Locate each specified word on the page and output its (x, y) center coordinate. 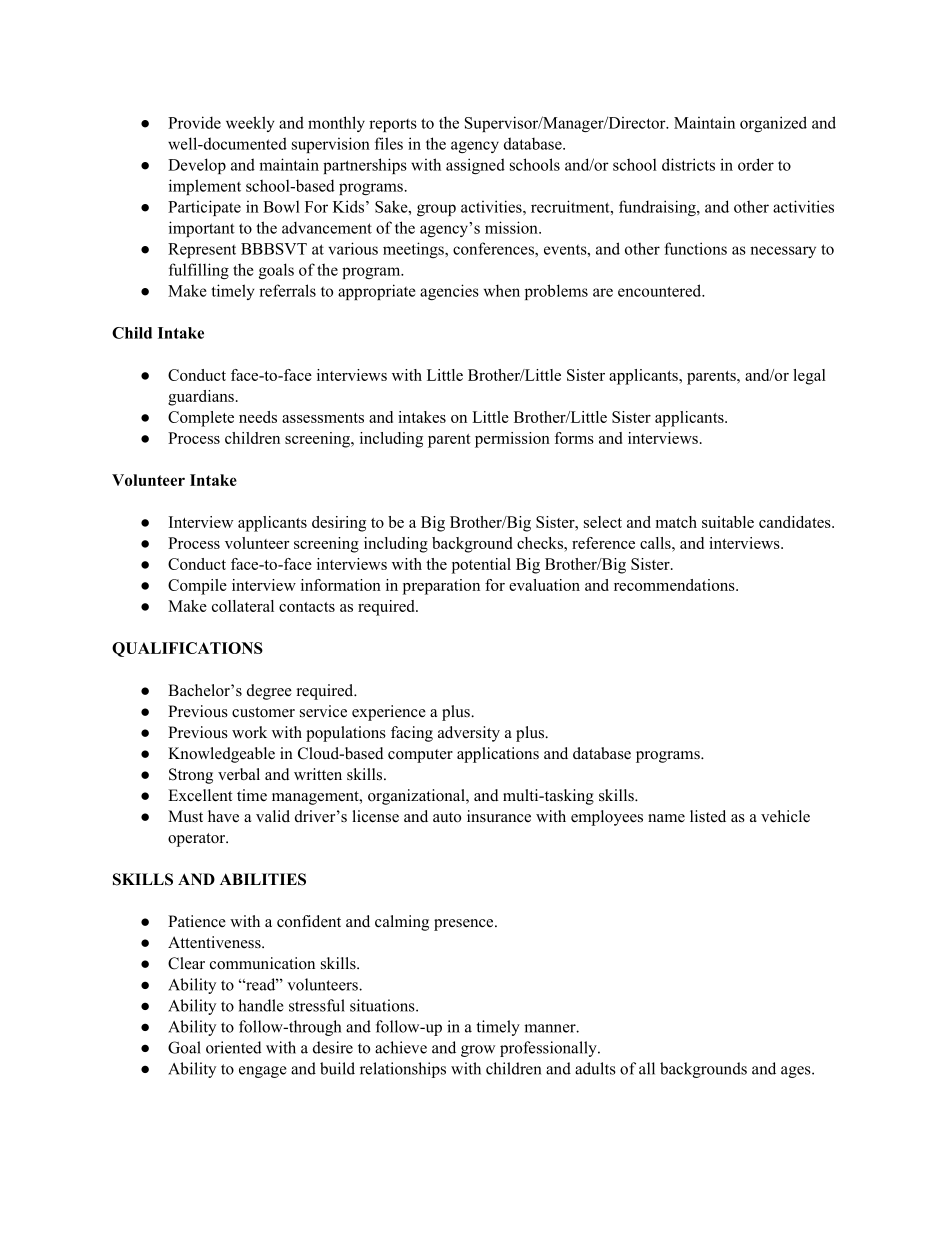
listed (708, 816)
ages (797, 1072)
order (756, 164)
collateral (243, 606)
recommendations (675, 585)
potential (481, 566)
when (502, 290)
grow (478, 1051)
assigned (475, 166)
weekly (250, 124)
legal (809, 377)
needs (258, 417)
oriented (234, 1047)
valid (273, 816)
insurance (499, 816)
